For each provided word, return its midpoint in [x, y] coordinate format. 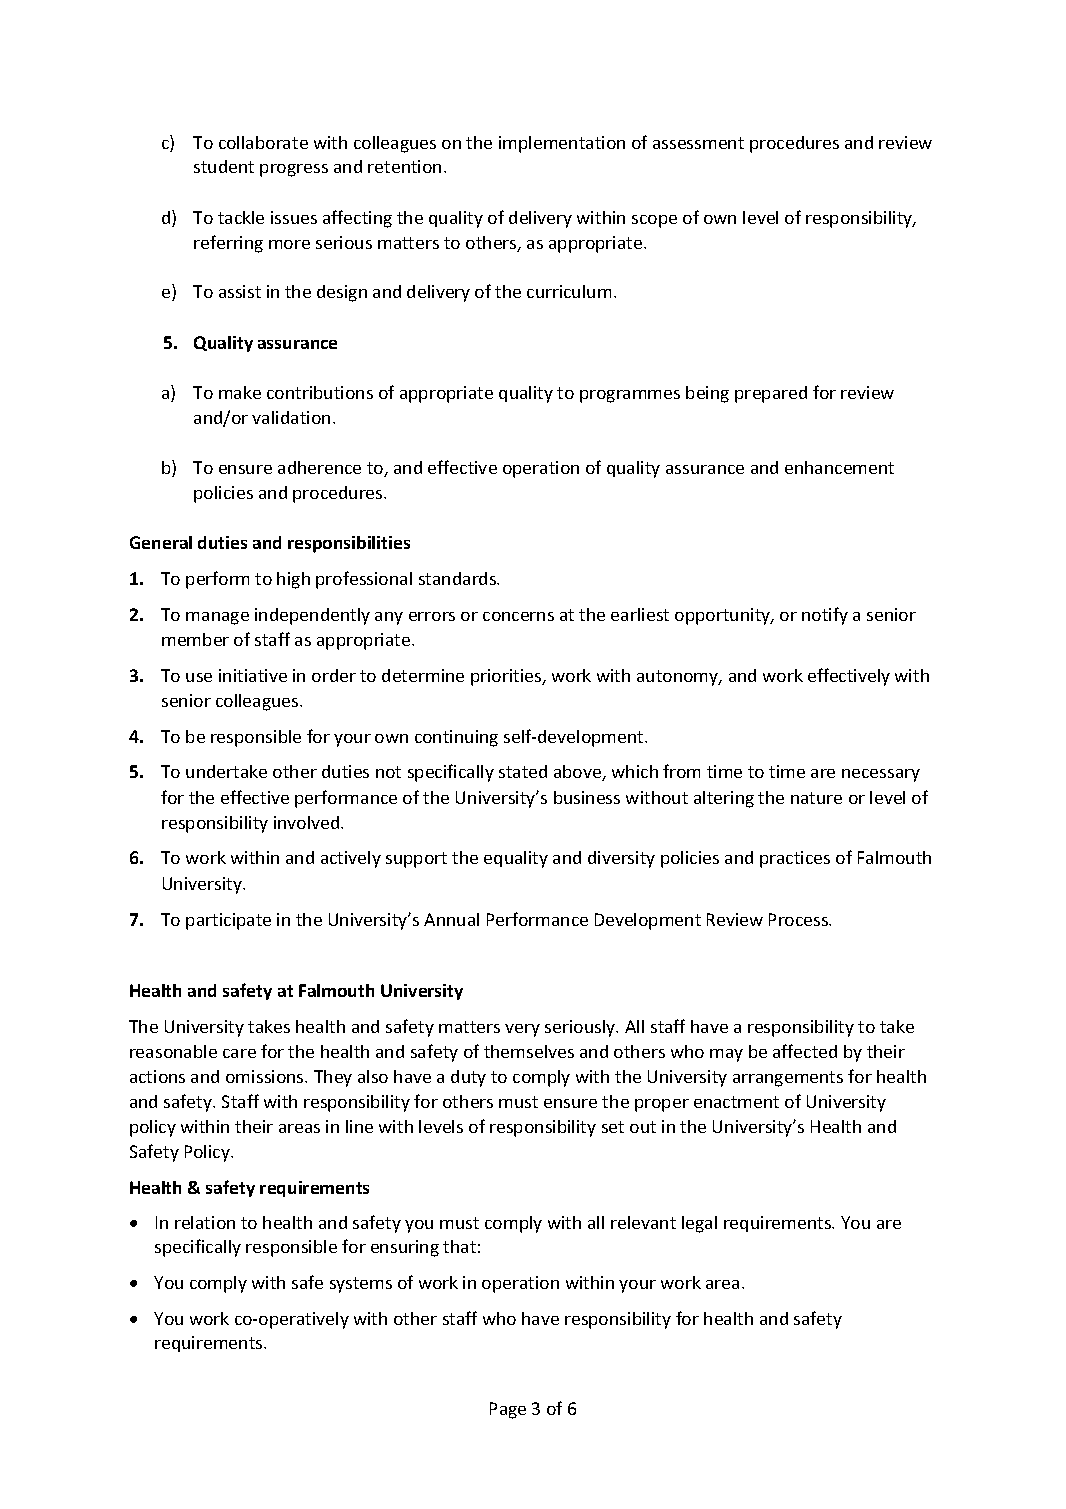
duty [468, 1078]
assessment [698, 143]
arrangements [788, 1079]
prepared [771, 394]
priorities [507, 677]
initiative [253, 675]
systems [361, 1285]
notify [825, 616]
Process [800, 919]
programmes [630, 396]
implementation [562, 144]
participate [228, 921]
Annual [451, 919]
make [240, 392]
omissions [266, 1076]
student [224, 166]
